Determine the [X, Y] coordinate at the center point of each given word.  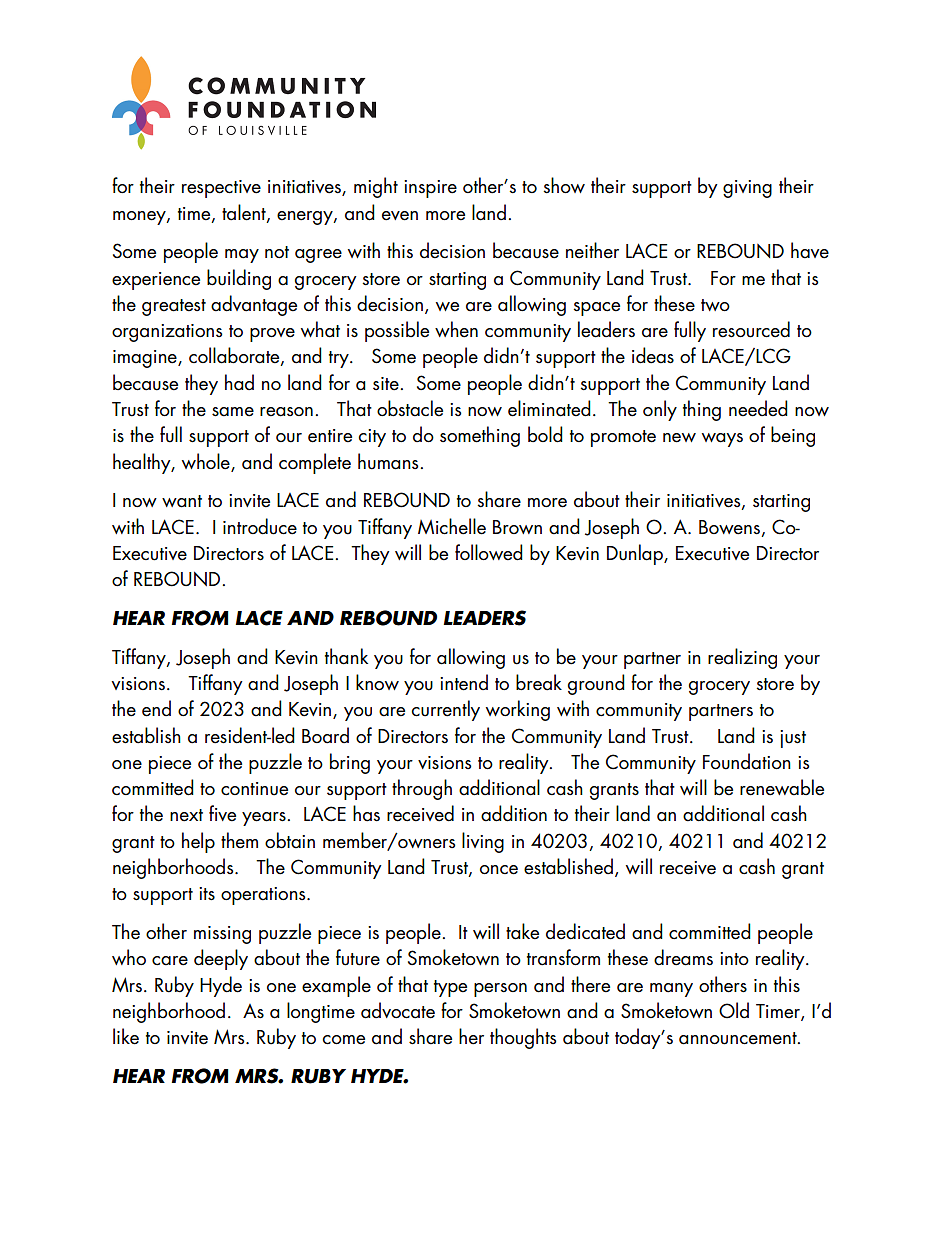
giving [747, 189]
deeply [221, 959]
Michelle [452, 526]
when [456, 329]
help [198, 842]
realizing [742, 658]
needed [758, 408]
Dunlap [636, 554]
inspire [430, 189]
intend [464, 682]
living [483, 842]
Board [325, 735]
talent [245, 213]
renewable [782, 787]
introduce [260, 526]
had [239, 382]
